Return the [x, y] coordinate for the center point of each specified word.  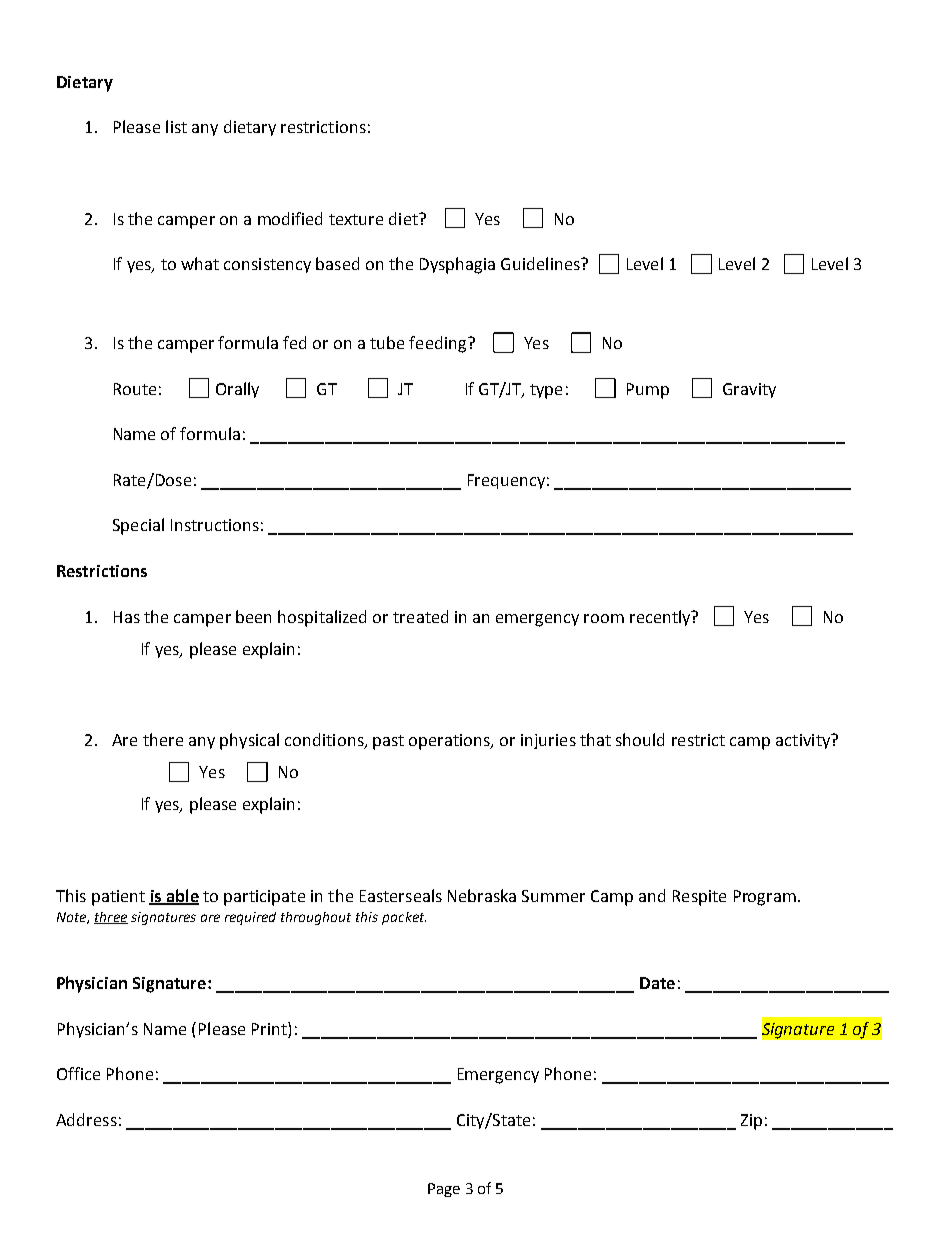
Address [86, 1119]
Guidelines [541, 263]
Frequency [506, 481]
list [176, 126]
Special [138, 526]
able [181, 896]
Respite [699, 898]
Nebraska [482, 895]
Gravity [749, 390]
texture [356, 219]
